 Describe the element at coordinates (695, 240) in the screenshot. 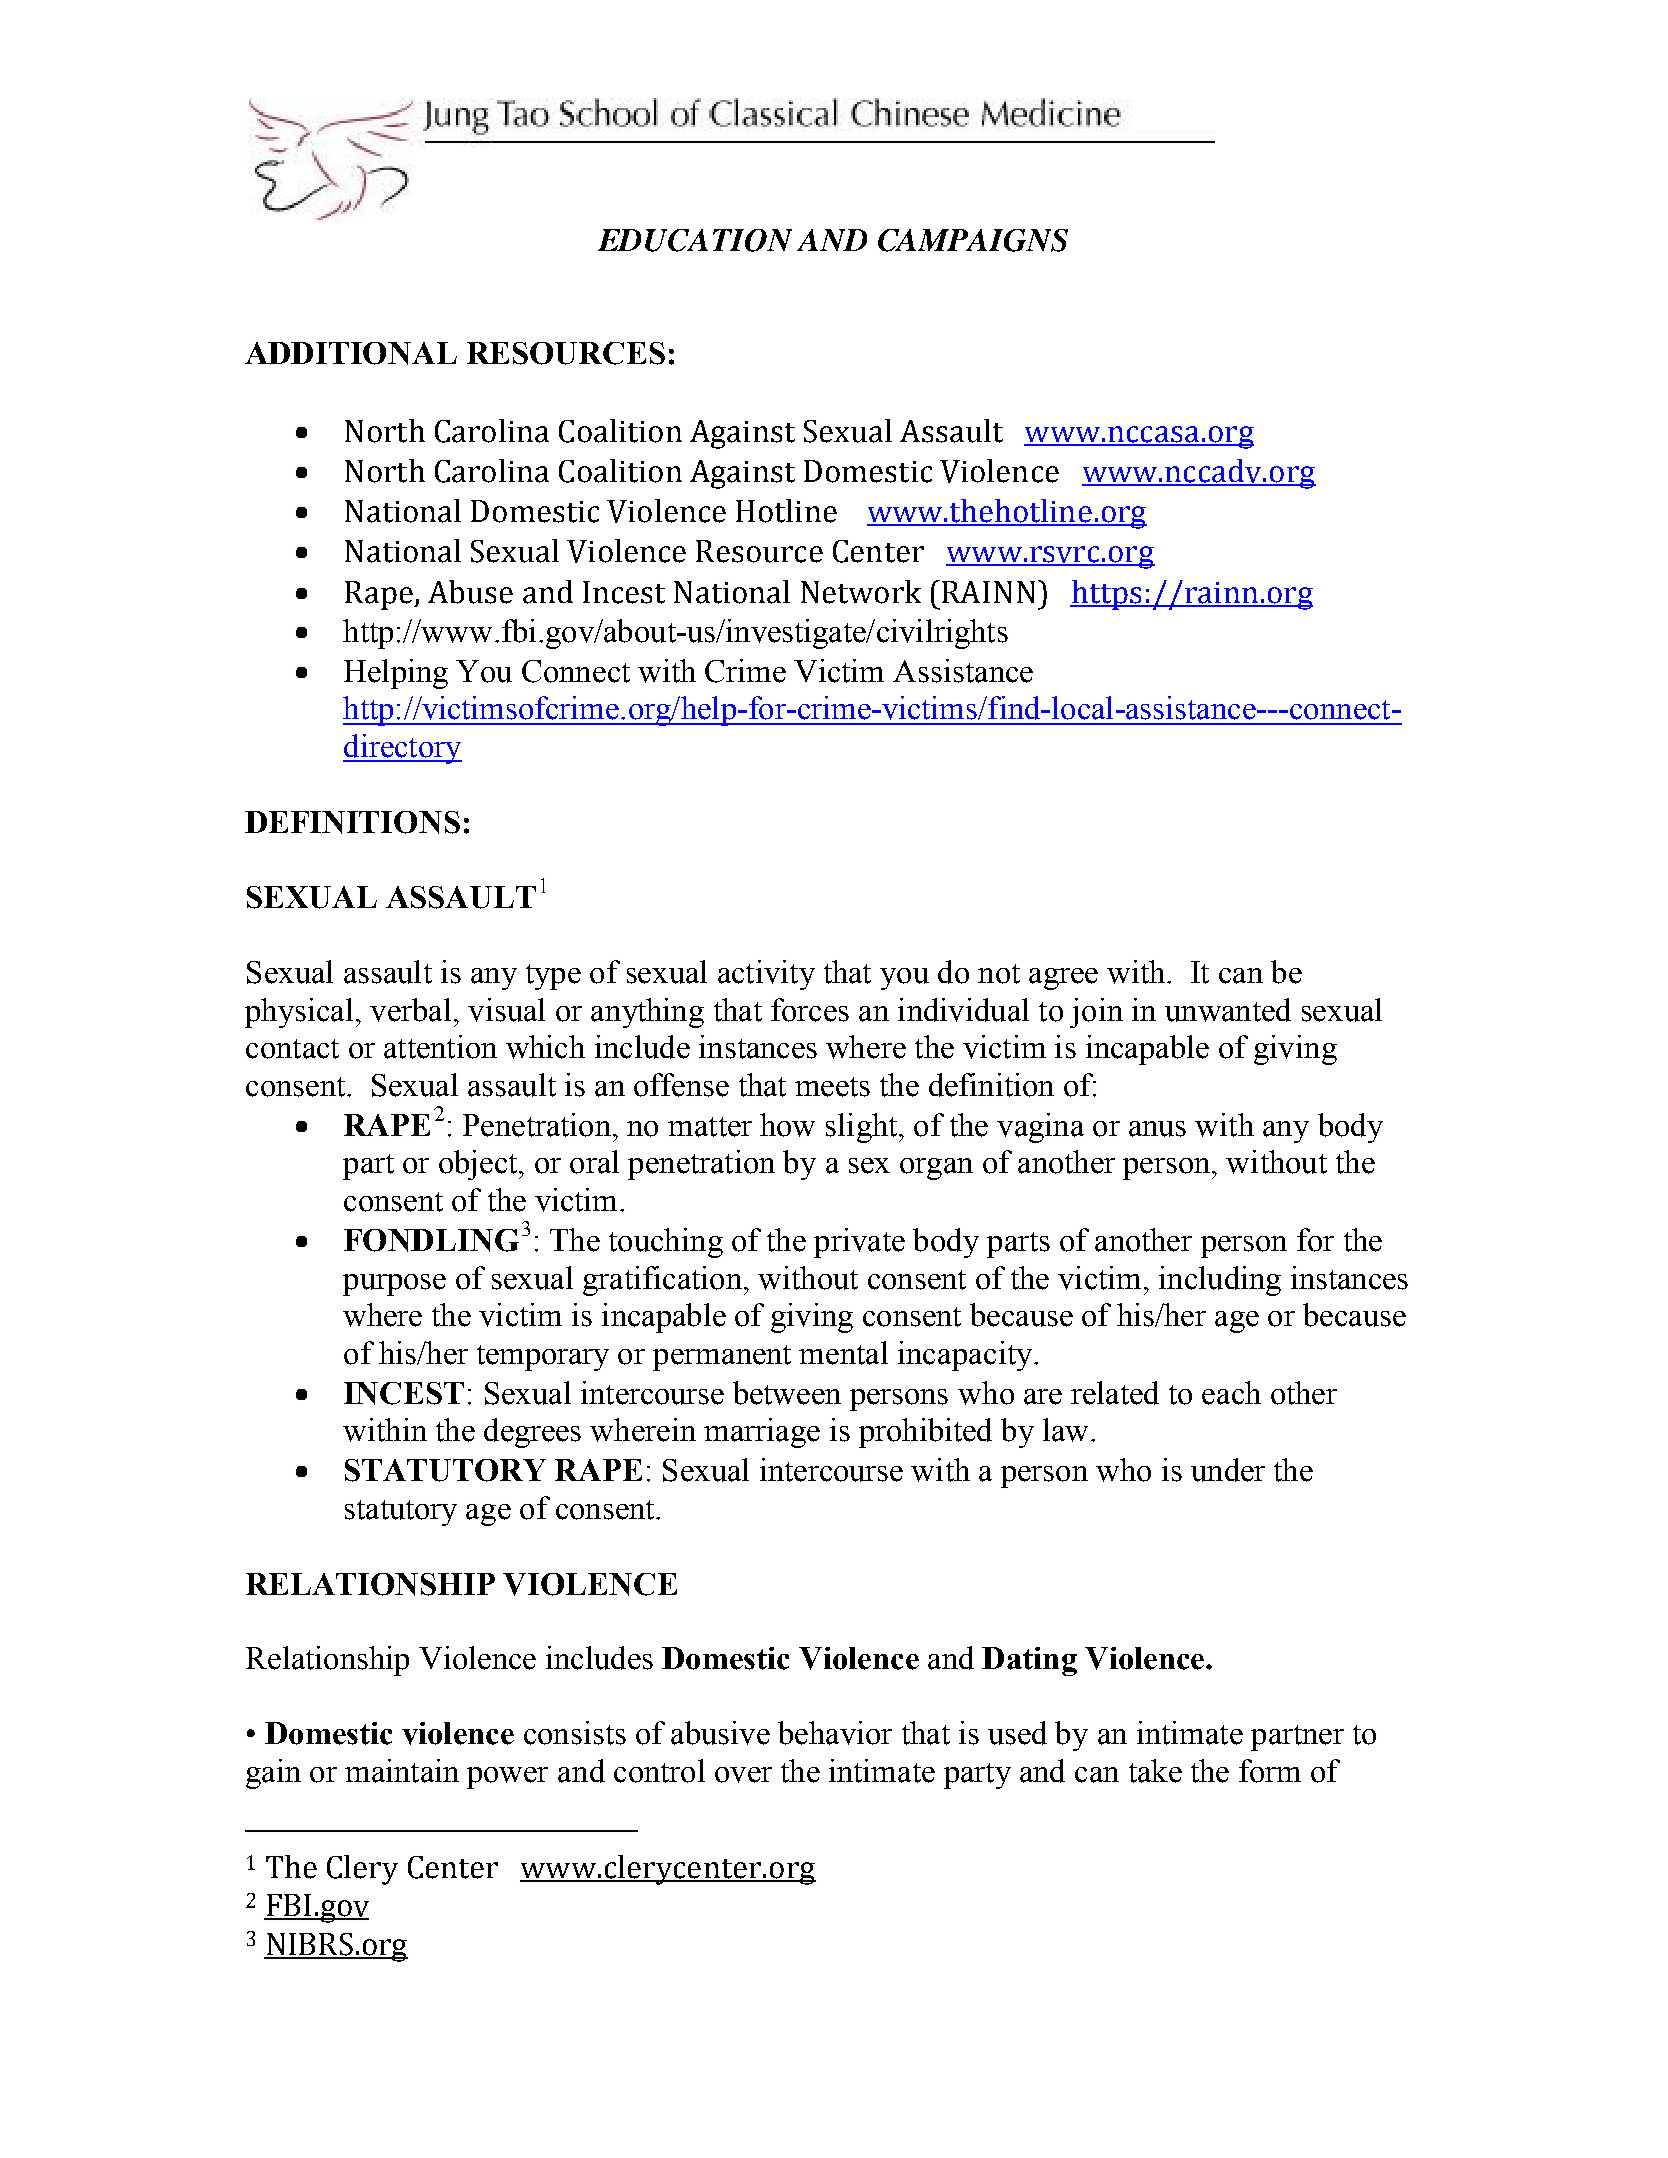

I see `EDUCATION` at that location.
